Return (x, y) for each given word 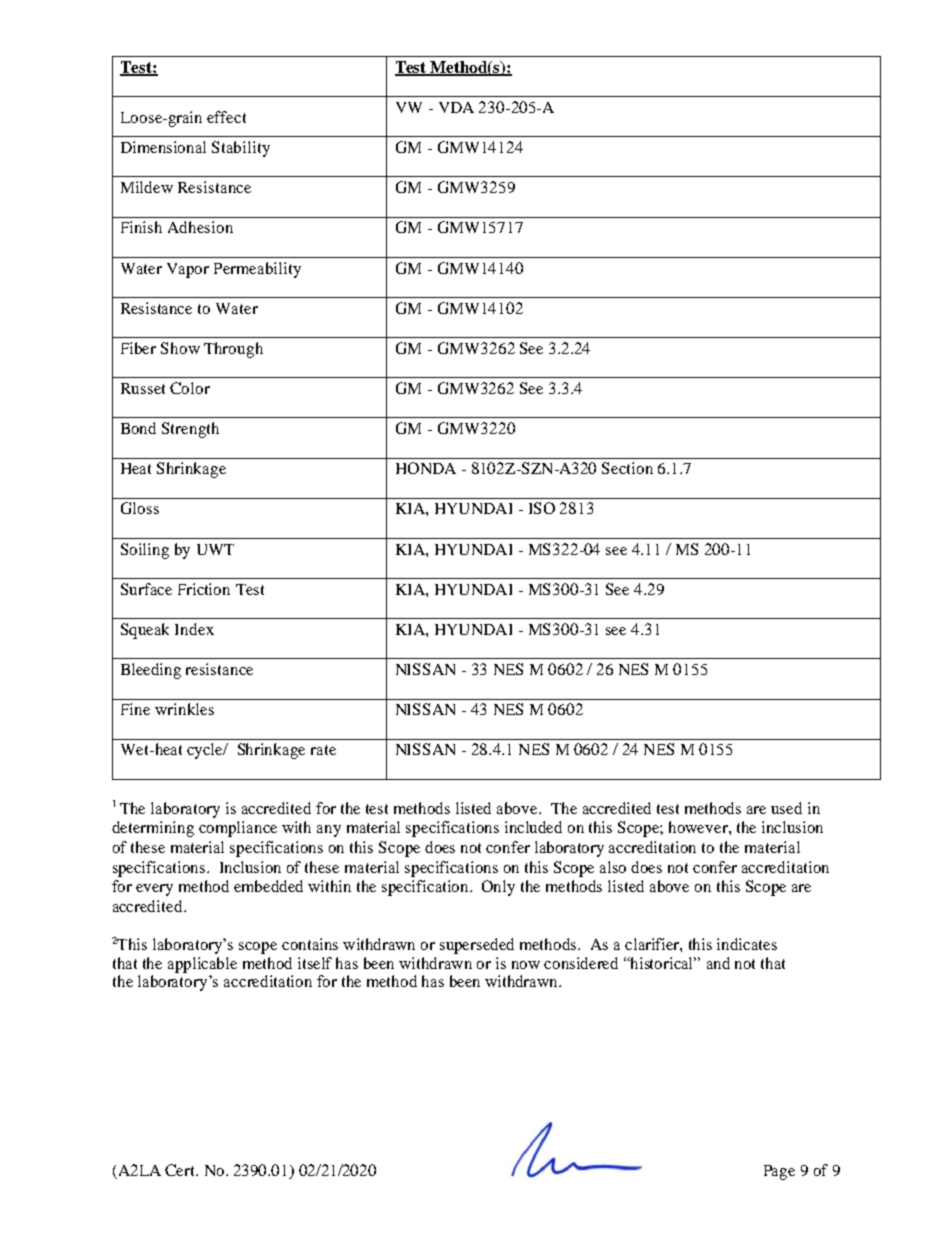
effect (226, 117)
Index (194, 629)
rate (323, 750)
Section (627, 468)
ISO (542, 508)
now (526, 965)
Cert (181, 1170)
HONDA (426, 468)
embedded (268, 886)
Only (498, 888)
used (786, 808)
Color (190, 388)
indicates (747, 944)
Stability (241, 149)
